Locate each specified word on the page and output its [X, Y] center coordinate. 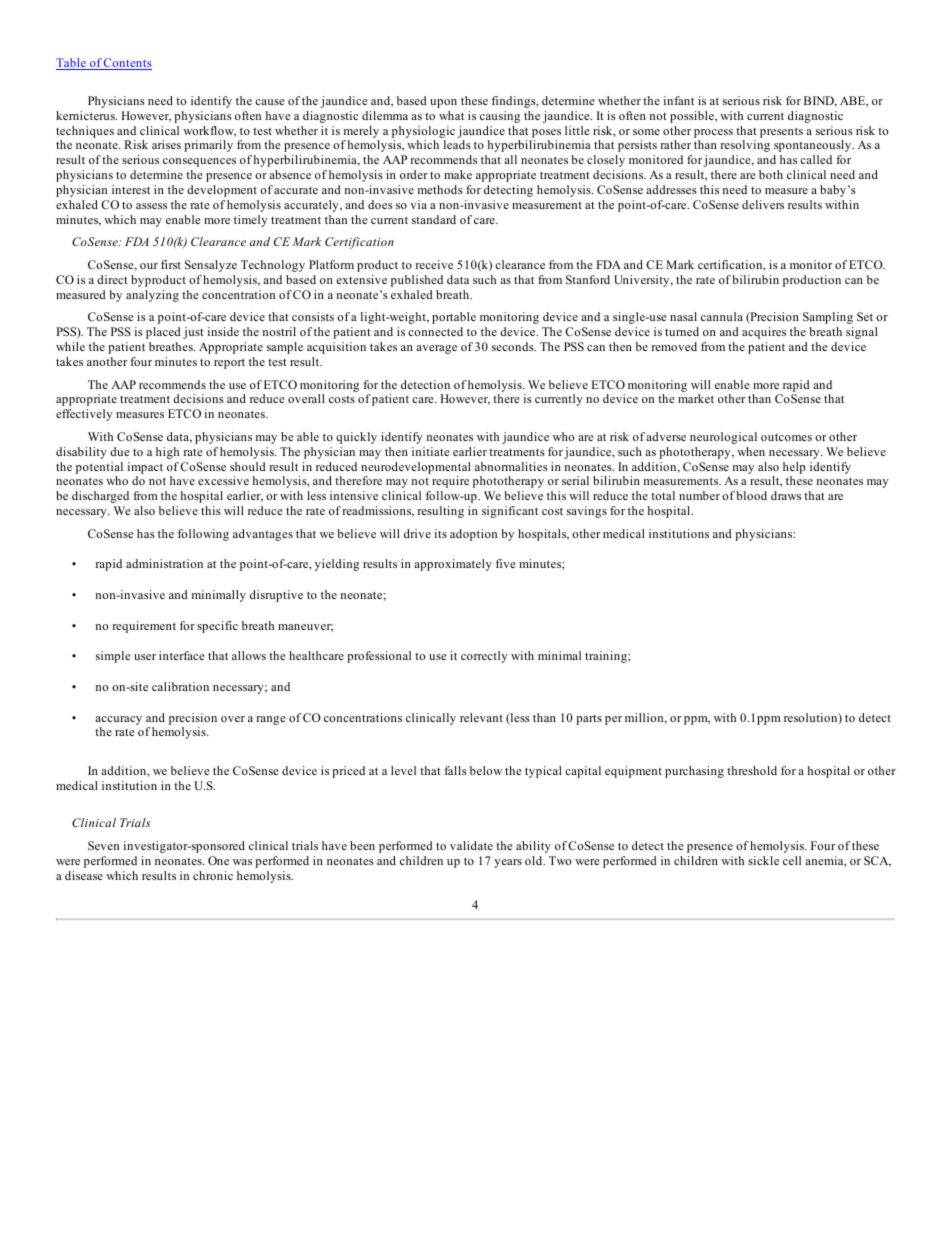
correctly [484, 657]
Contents [127, 64]
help [794, 468]
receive [434, 264]
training [607, 657]
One [218, 860]
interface [181, 655]
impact [145, 468]
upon [443, 103]
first [171, 264]
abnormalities [511, 466]
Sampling [828, 318]
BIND [820, 101]
